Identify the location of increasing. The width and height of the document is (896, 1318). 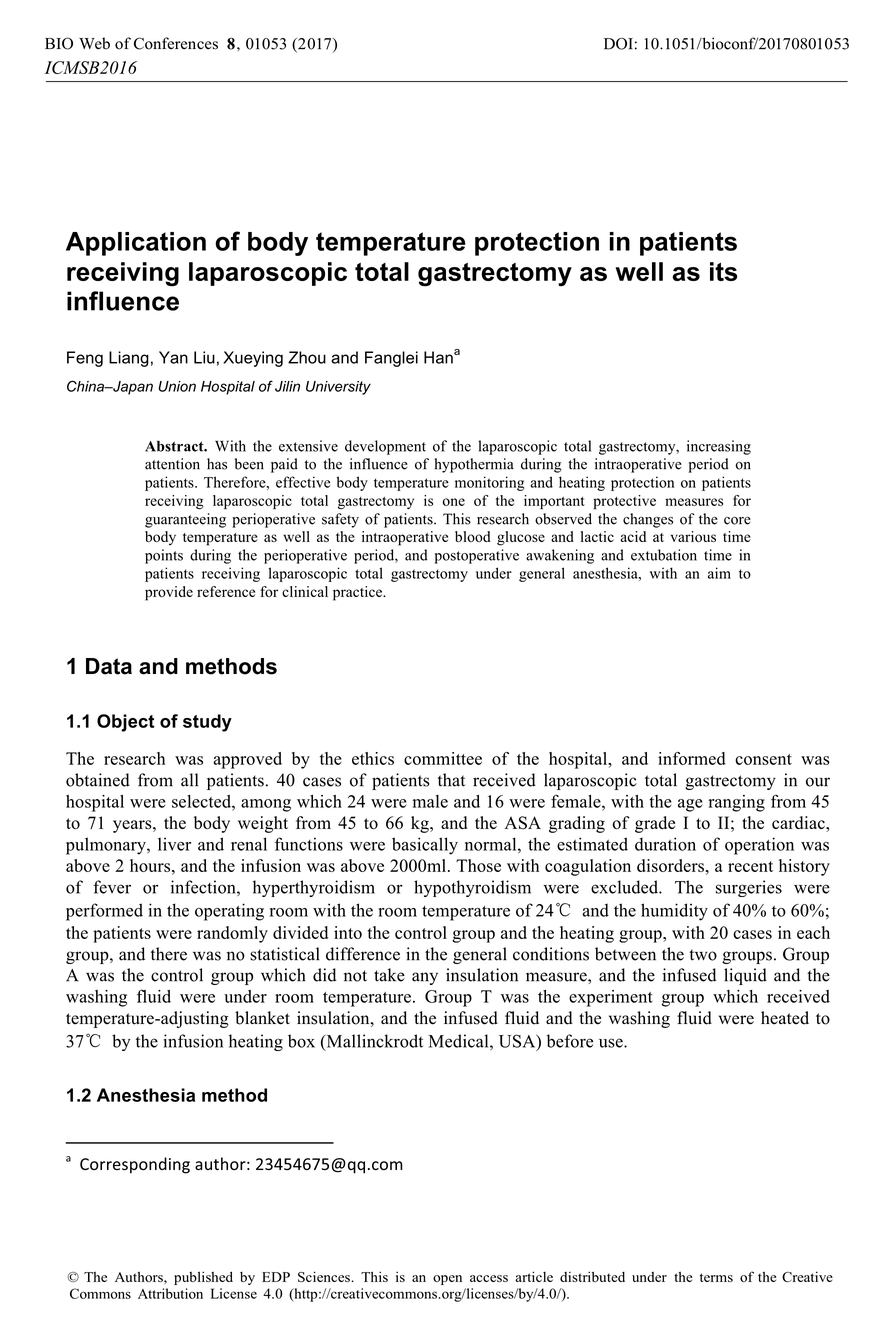
(719, 447).
